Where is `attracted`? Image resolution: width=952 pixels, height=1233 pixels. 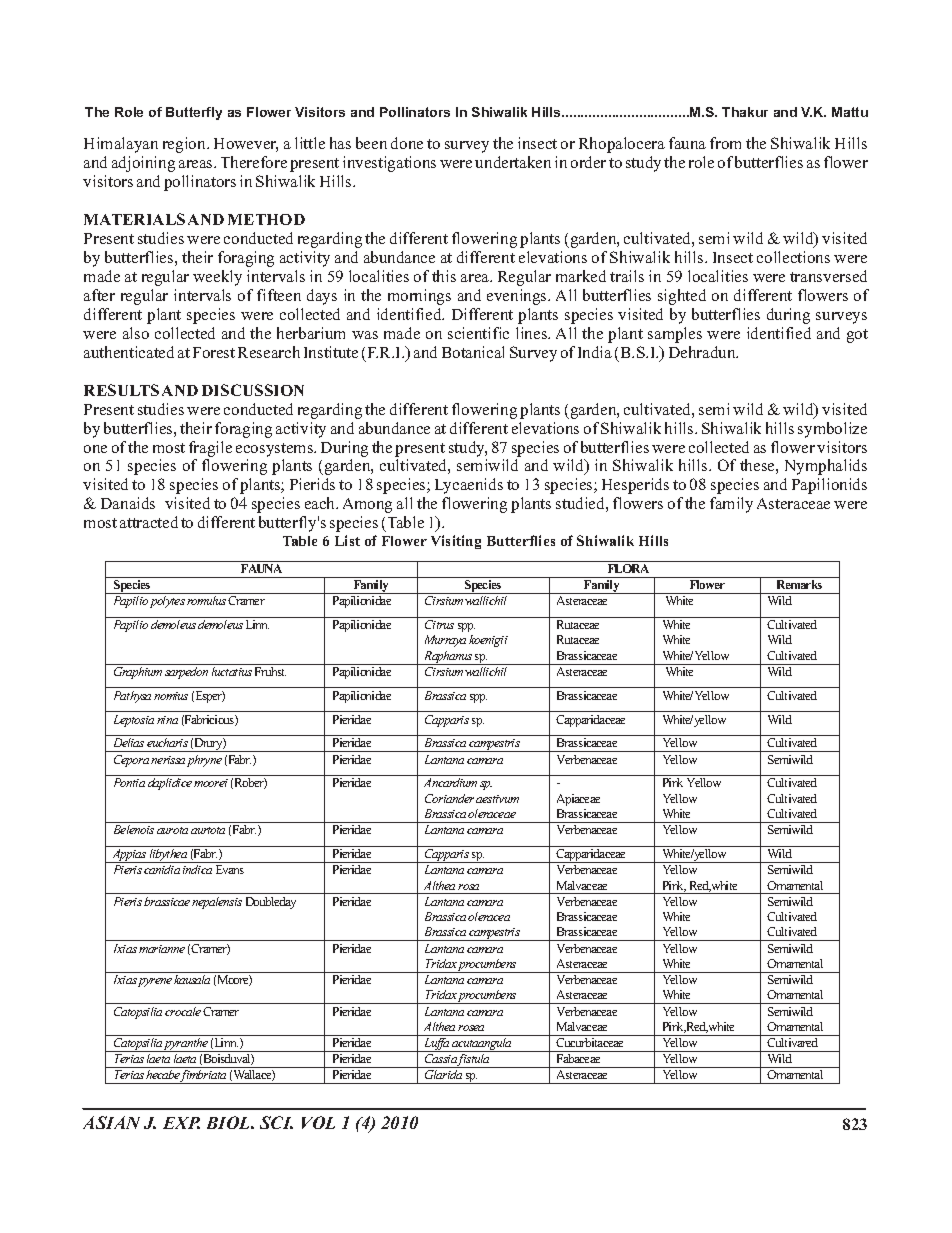
attracted is located at coordinates (149, 522).
